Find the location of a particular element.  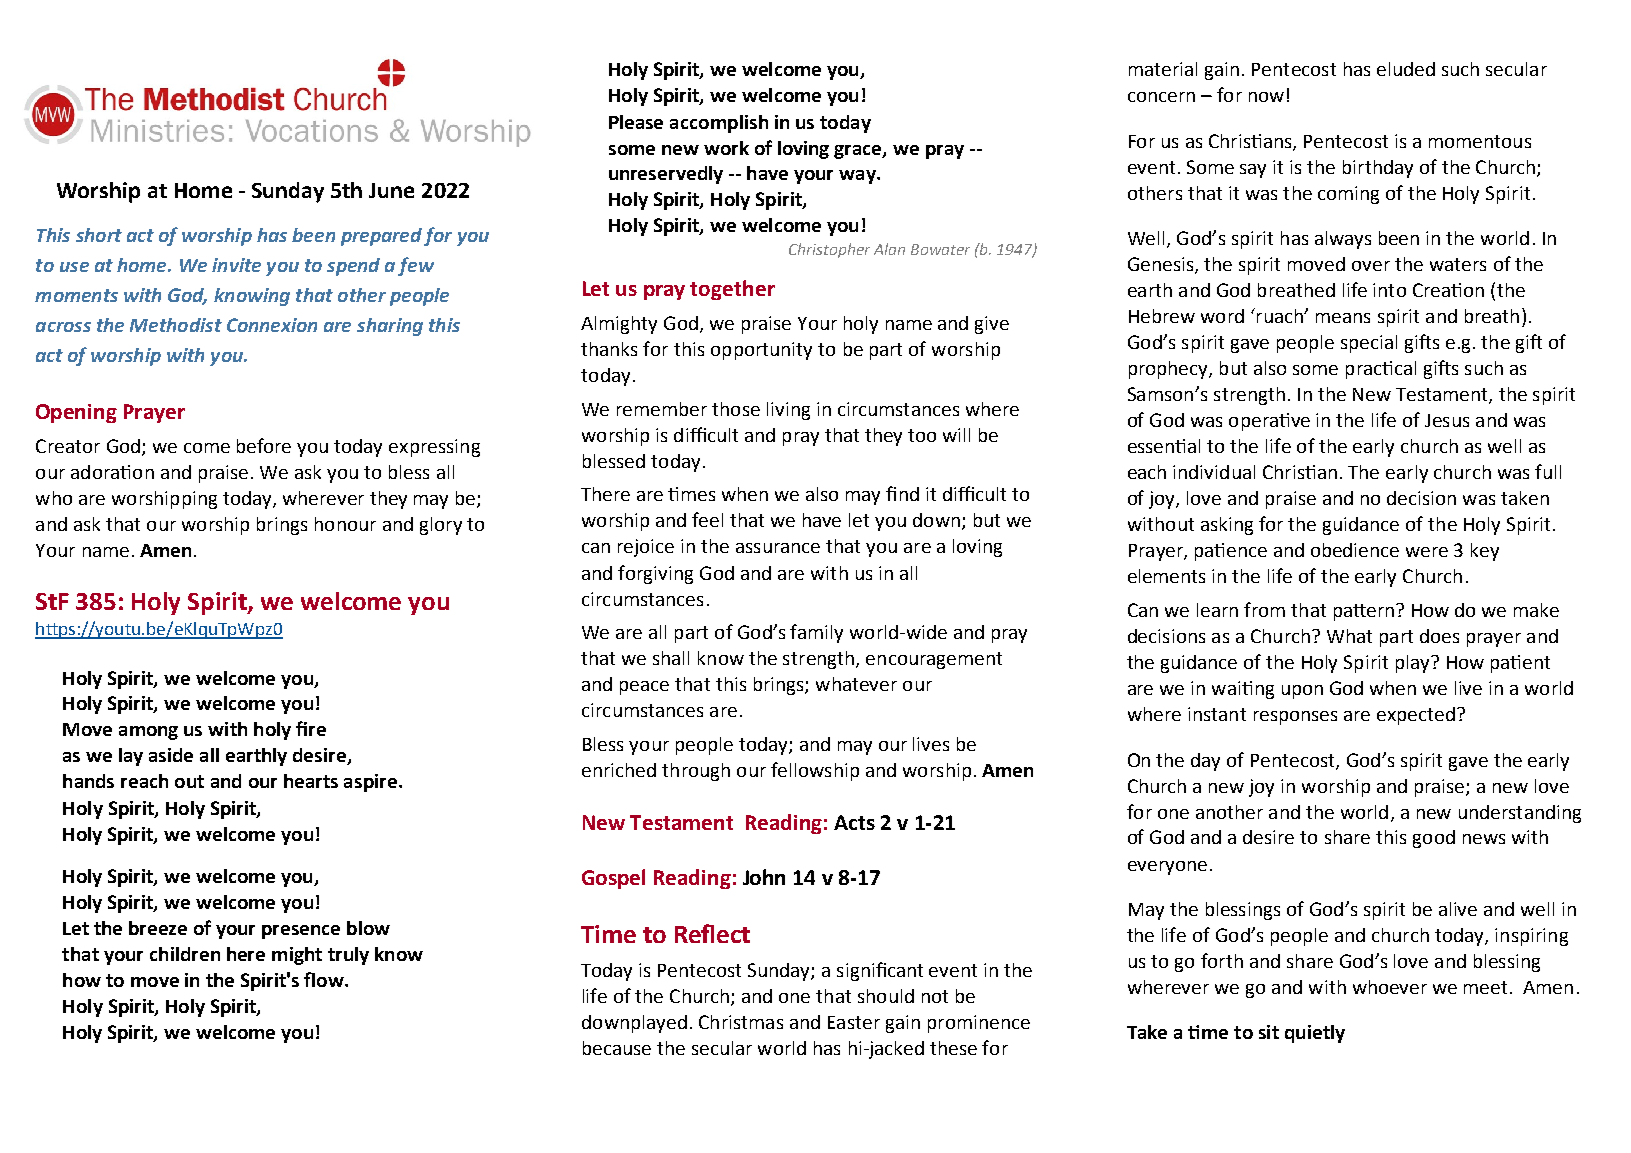

June is located at coordinates (391, 190).
